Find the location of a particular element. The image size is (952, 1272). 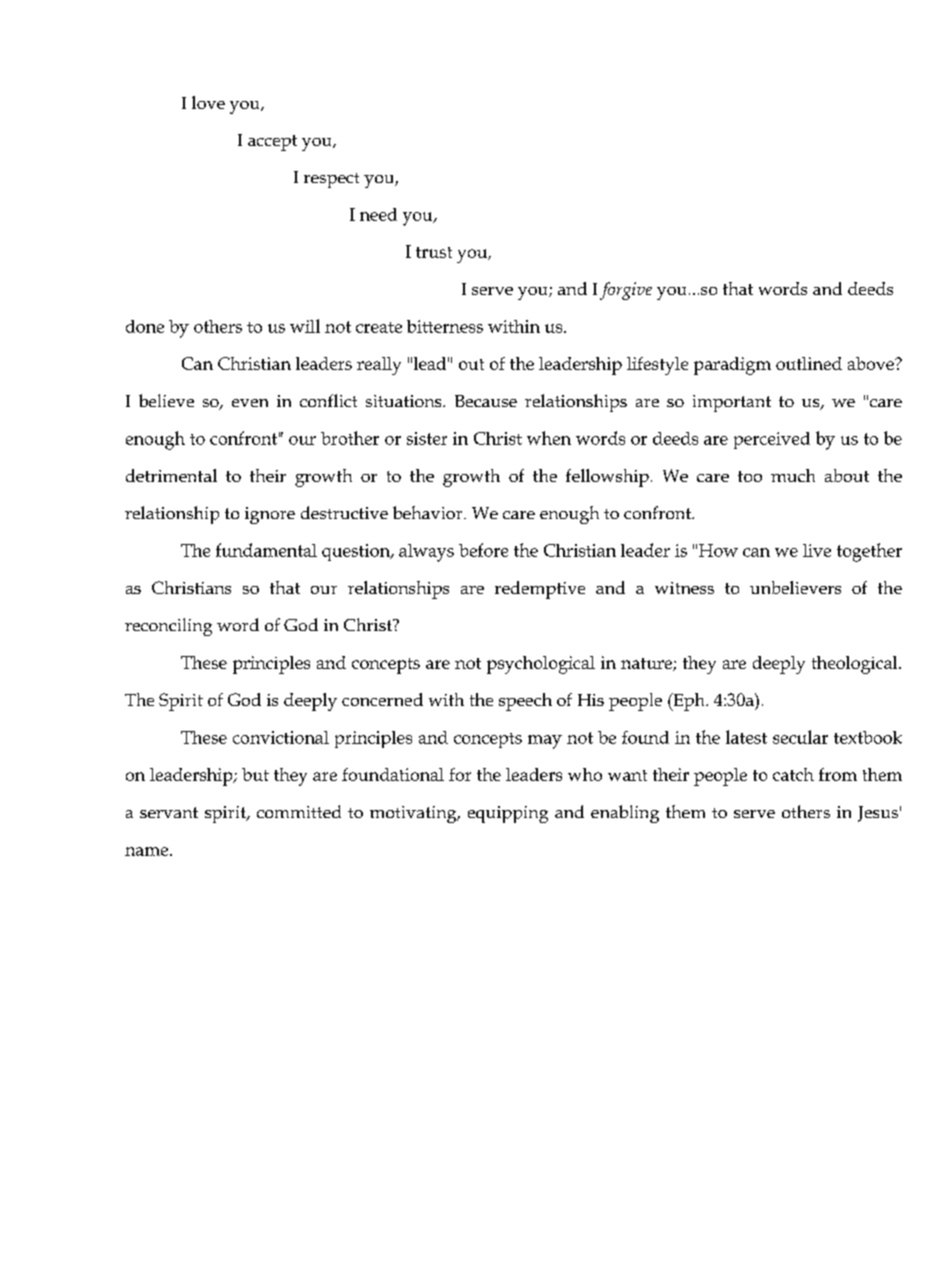

love is located at coordinates (208, 102).
